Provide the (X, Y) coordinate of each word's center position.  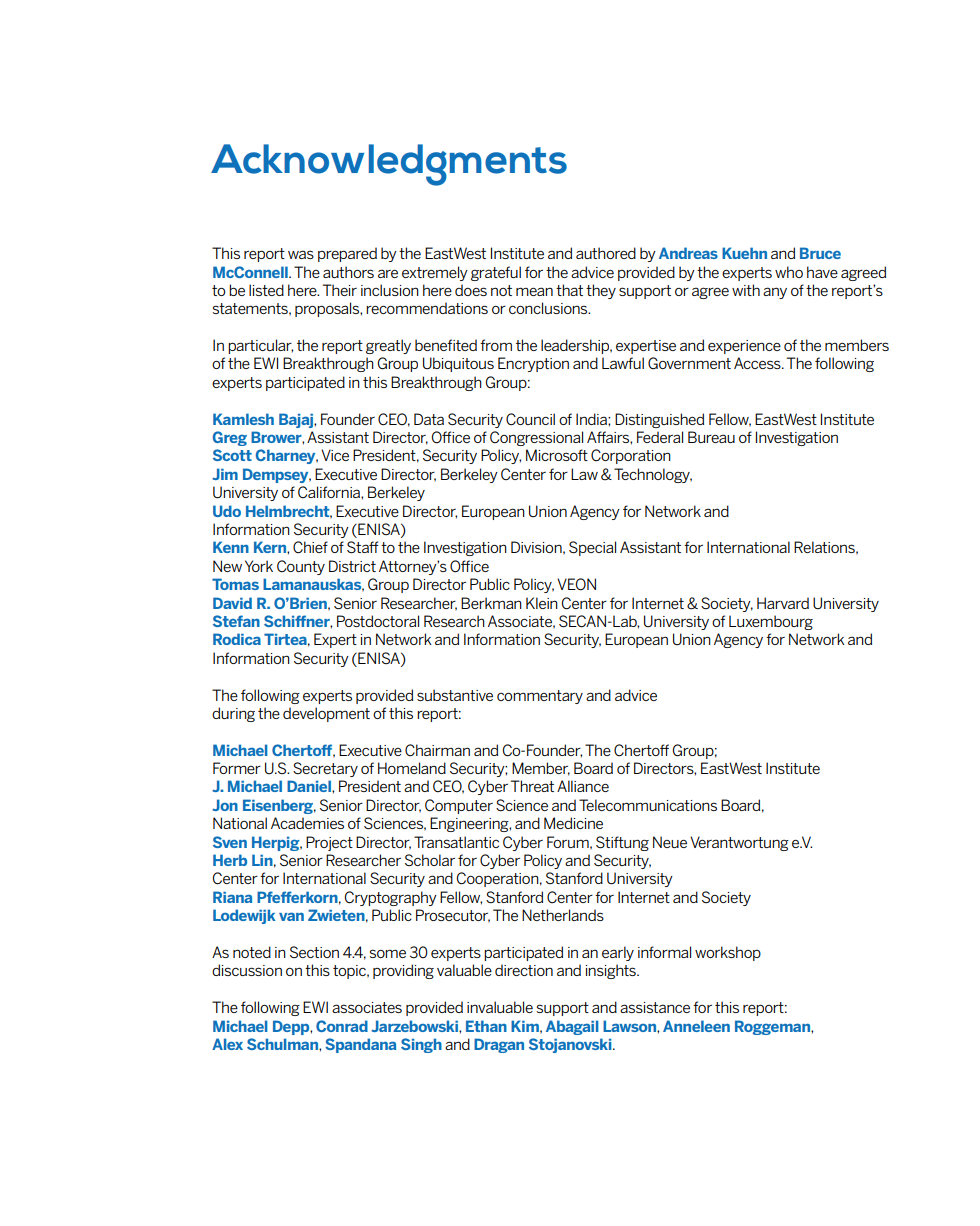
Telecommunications (648, 805)
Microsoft (557, 455)
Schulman (283, 1044)
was (301, 254)
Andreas (688, 253)
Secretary (325, 769)
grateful (496, 273)
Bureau (711, 437)
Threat (532, 786)
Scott (232, 455)
